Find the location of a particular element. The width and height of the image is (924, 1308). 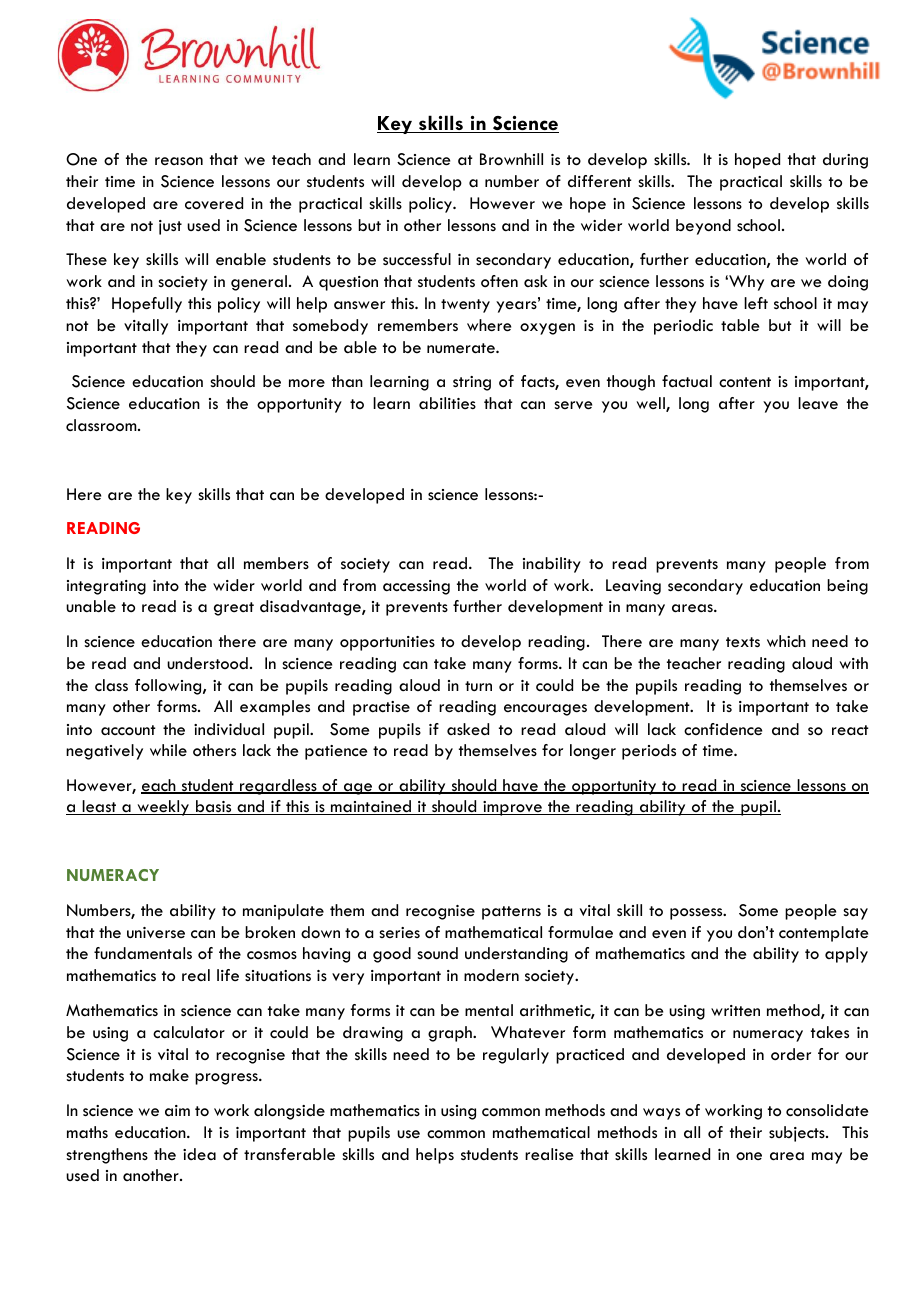

successful is located at coordinates (417, 259).
